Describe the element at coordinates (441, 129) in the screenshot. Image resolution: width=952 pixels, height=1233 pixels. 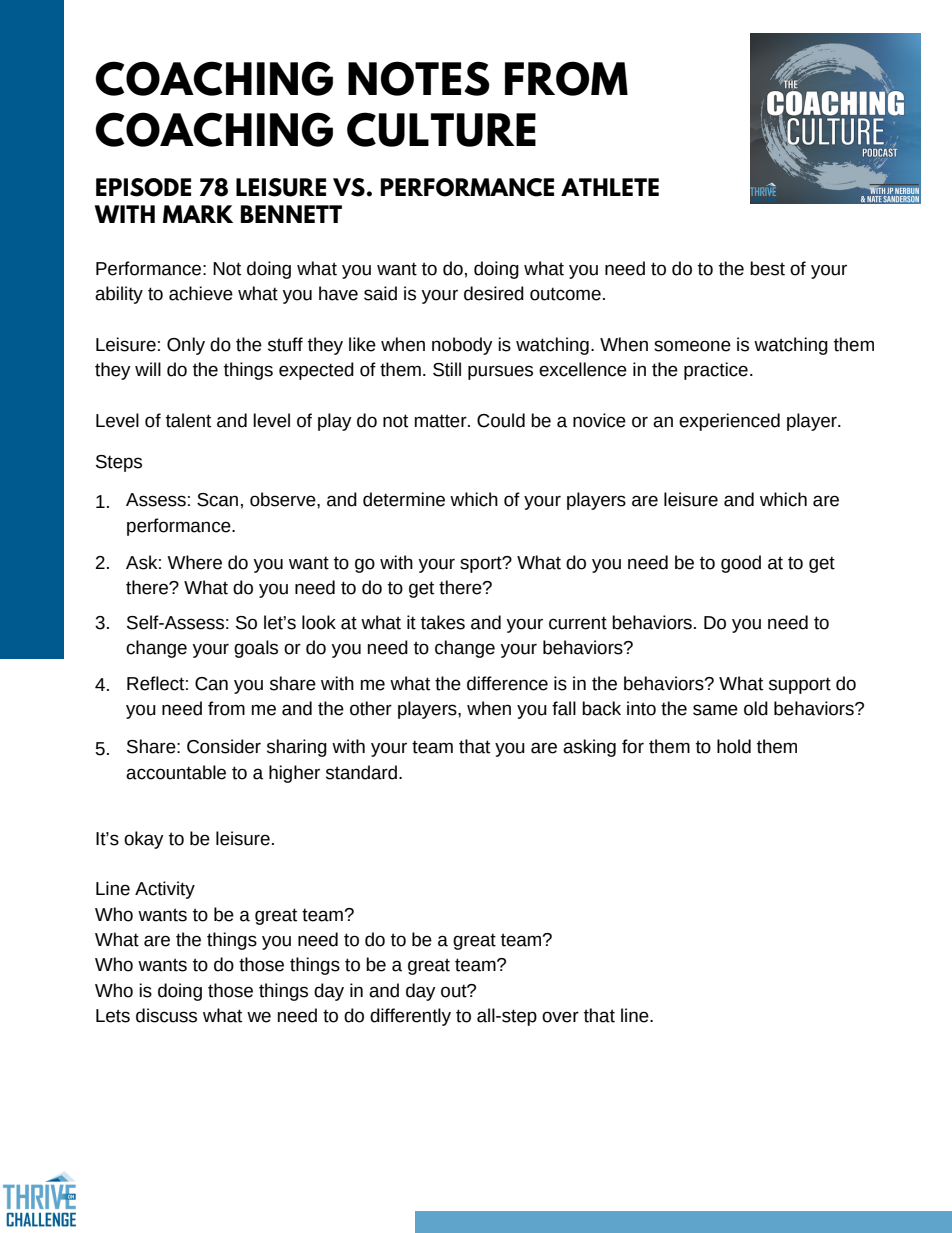
I see `CULTURE` at that location.
